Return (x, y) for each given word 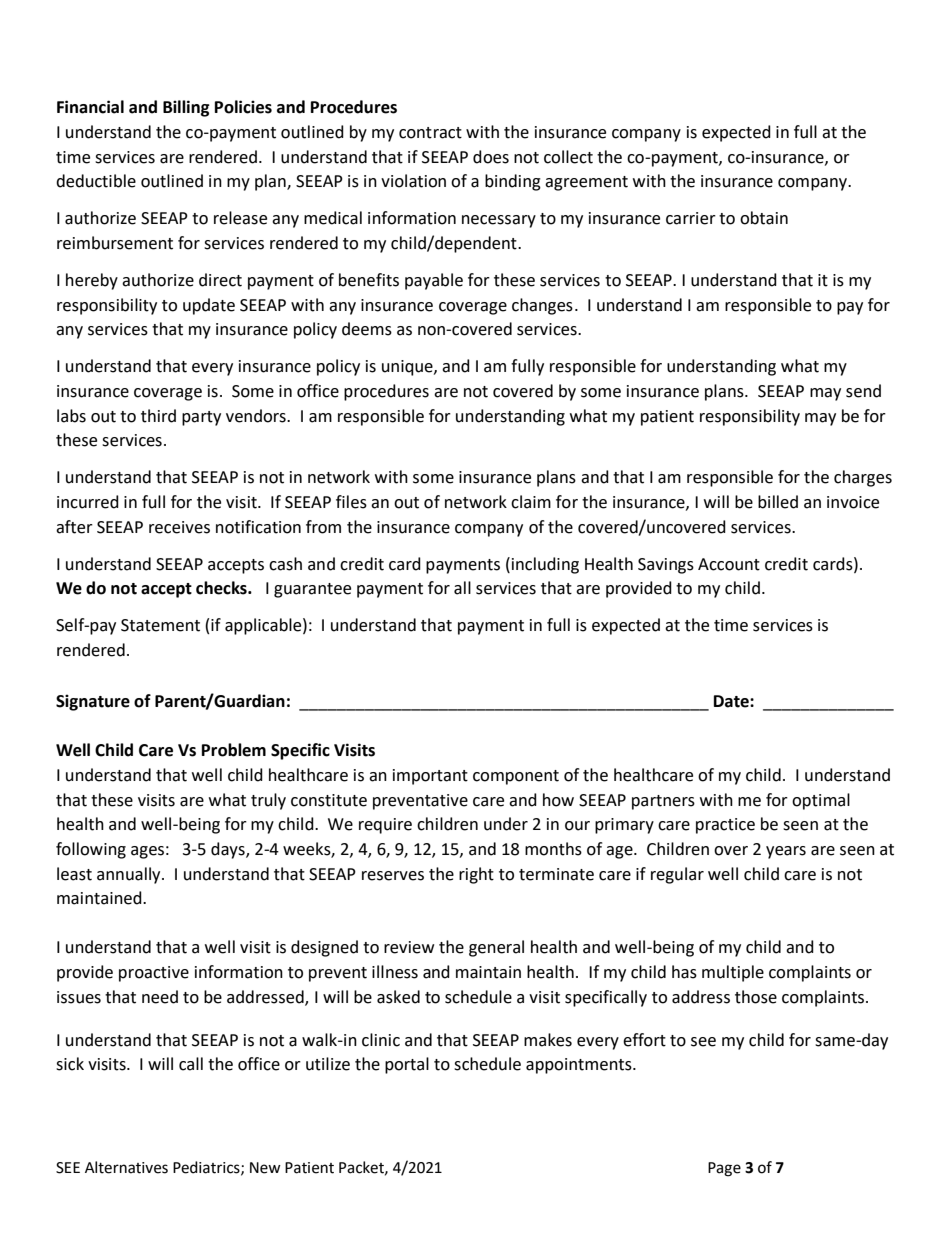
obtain (764, 218)
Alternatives (126, 1167)
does (491, 157)
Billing (186, 108)
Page (724, 1169)
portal (407, 1065)
